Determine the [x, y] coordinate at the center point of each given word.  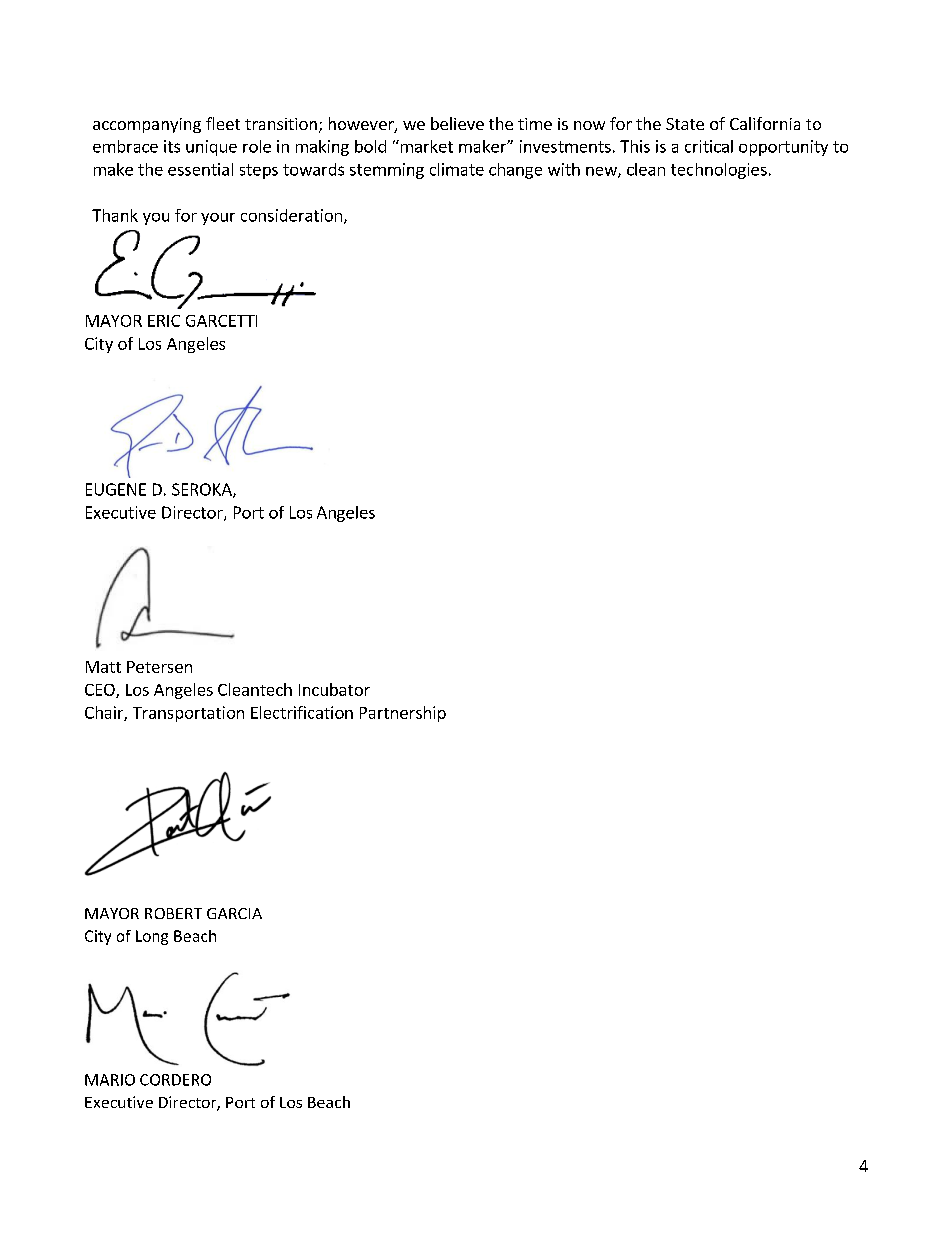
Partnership [403, 714]
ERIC [164, 321]
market [425, 146]
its [172, 146]
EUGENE [116, 489]
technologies [719, 171]
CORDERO [175, 1080]
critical [709, 146]
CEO [101, 691]
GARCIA [234, 913]
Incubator [334, 689]
